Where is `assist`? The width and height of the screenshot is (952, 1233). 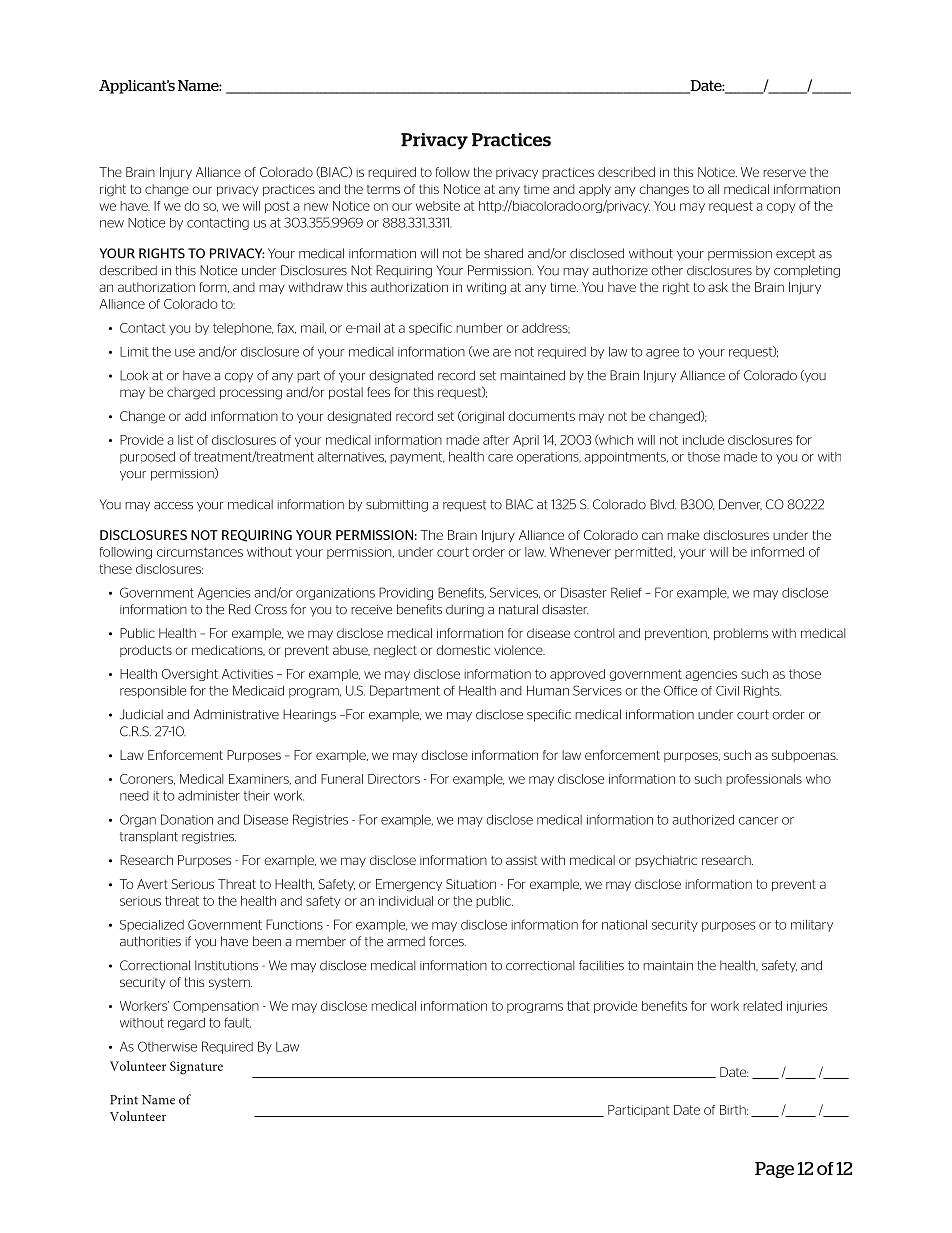 assist is located at coordinates (522, 860).
